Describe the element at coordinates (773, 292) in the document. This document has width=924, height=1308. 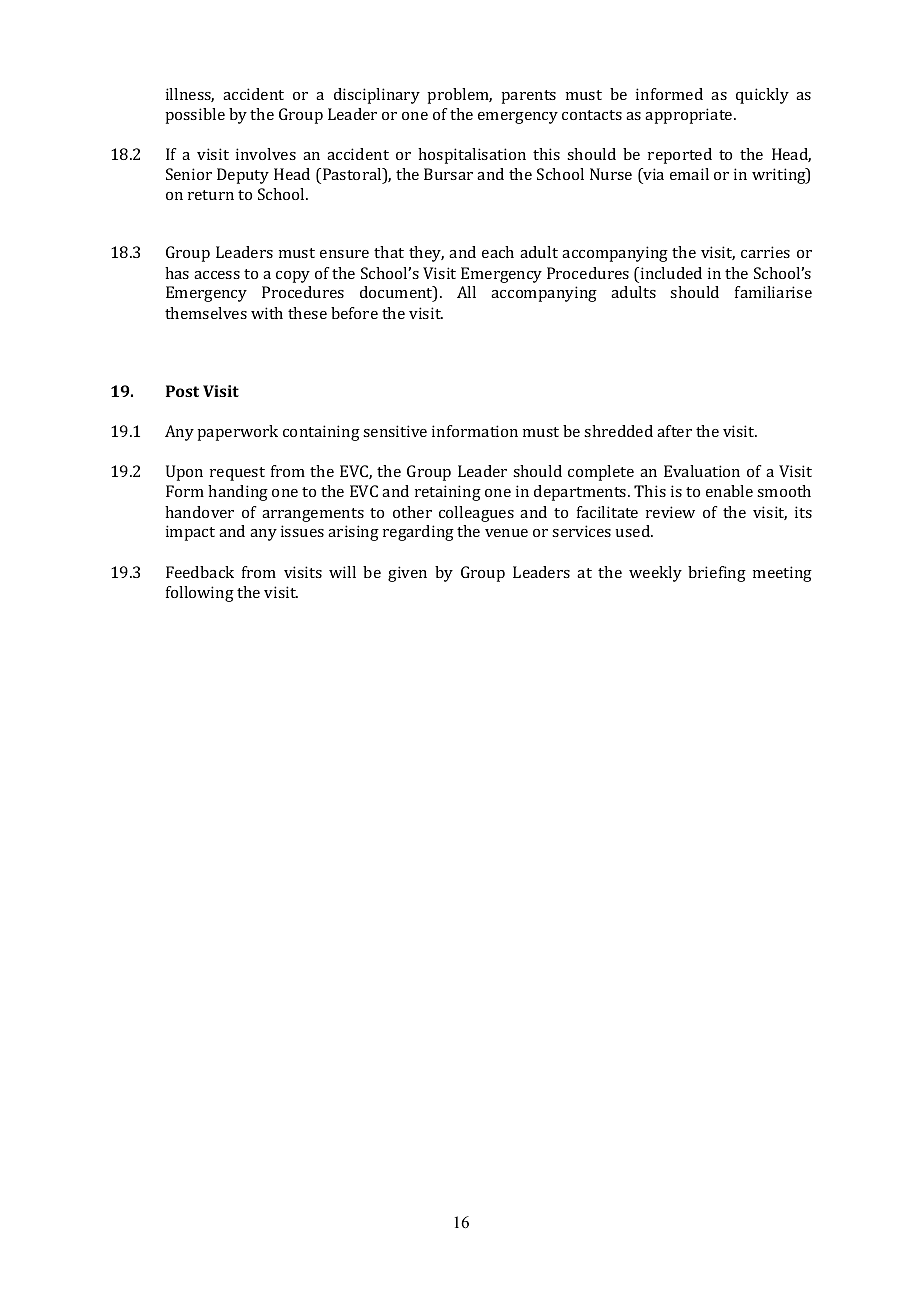
I see `familiarise` at that location.
